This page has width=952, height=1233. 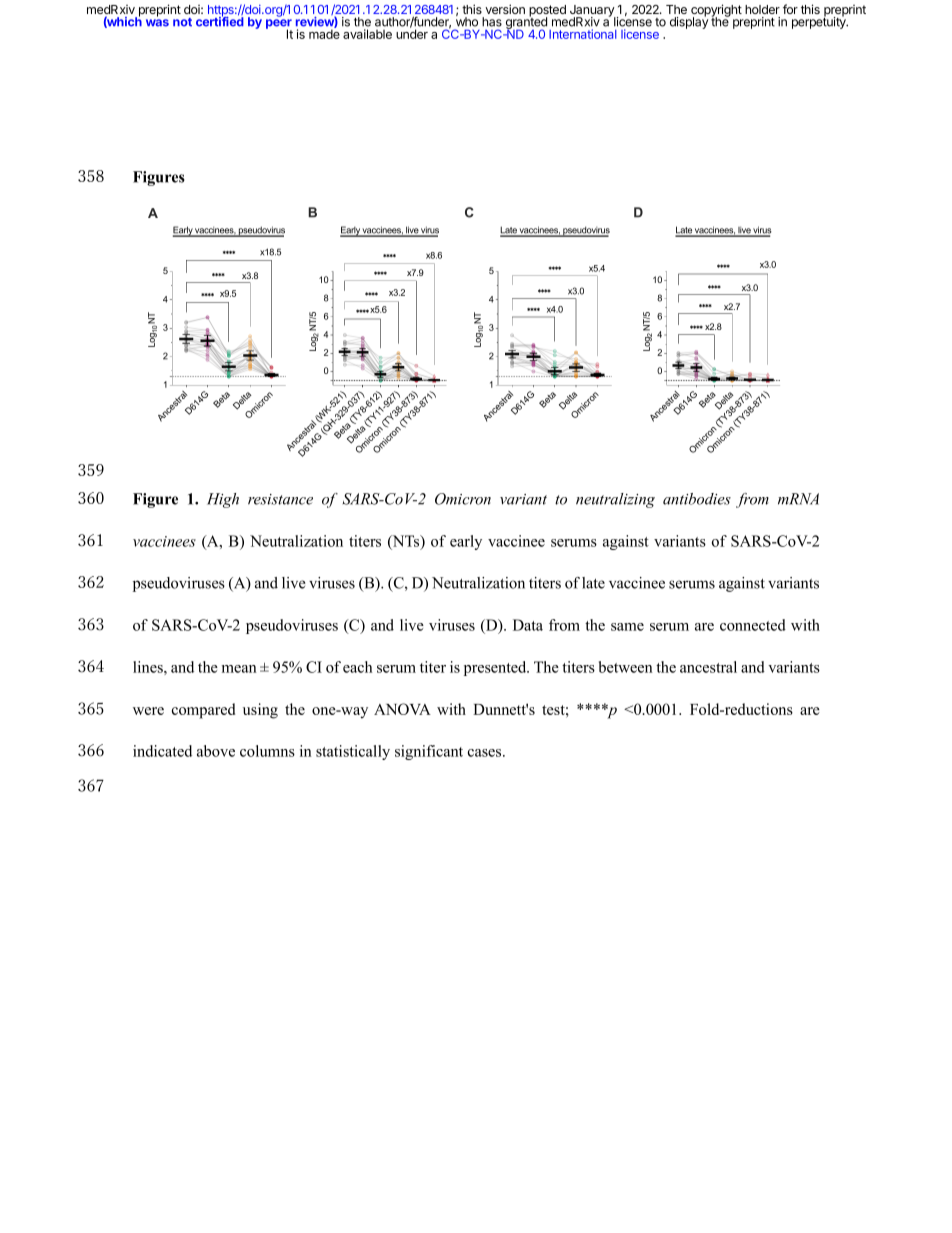 I want to click on antibodies, so click(x=697, y=499).
